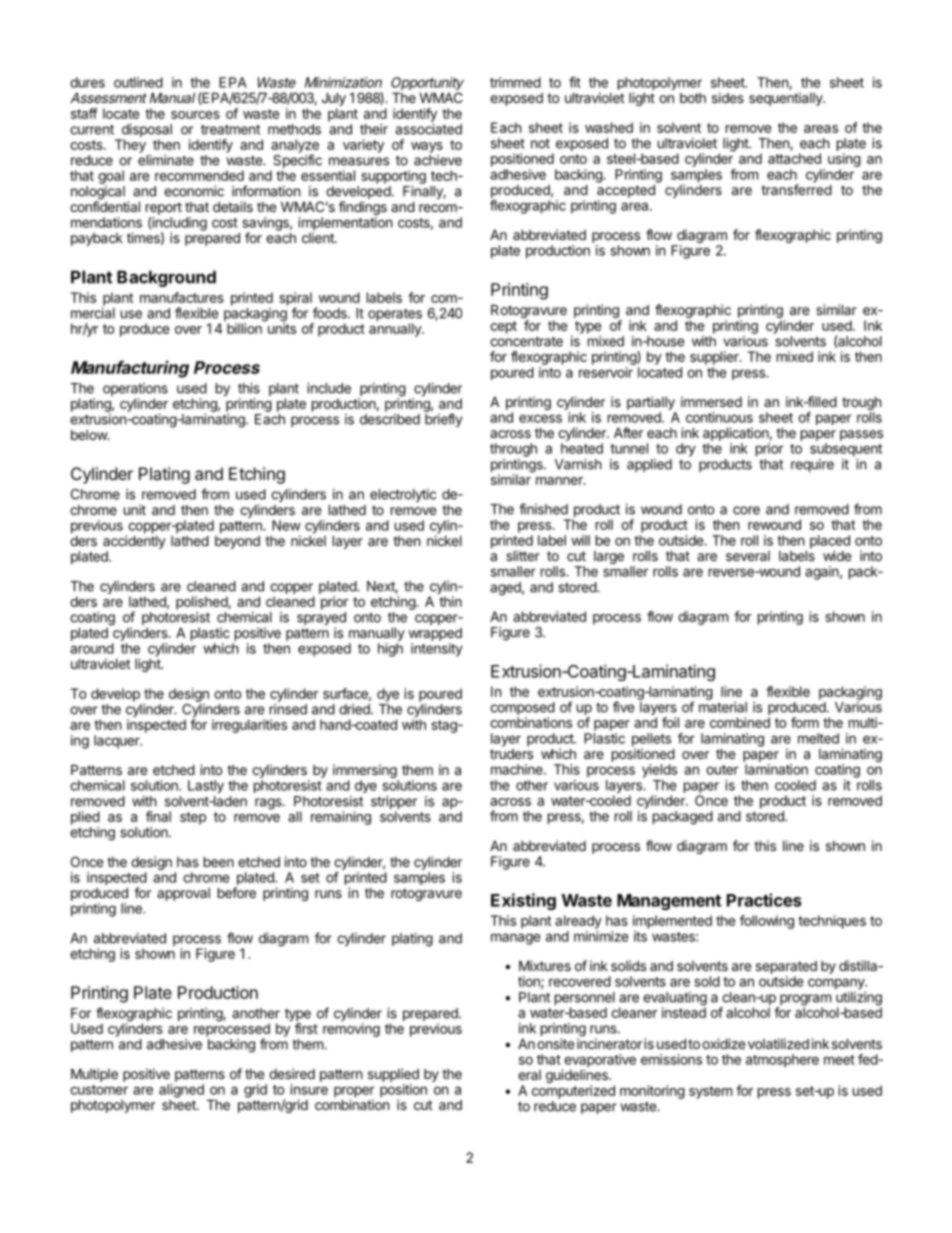 This screenshot has width=952, height=1233. What do you see at coordinates (193, 818) in the screenshot?
I see `step` at bounding box center [193, 818].
